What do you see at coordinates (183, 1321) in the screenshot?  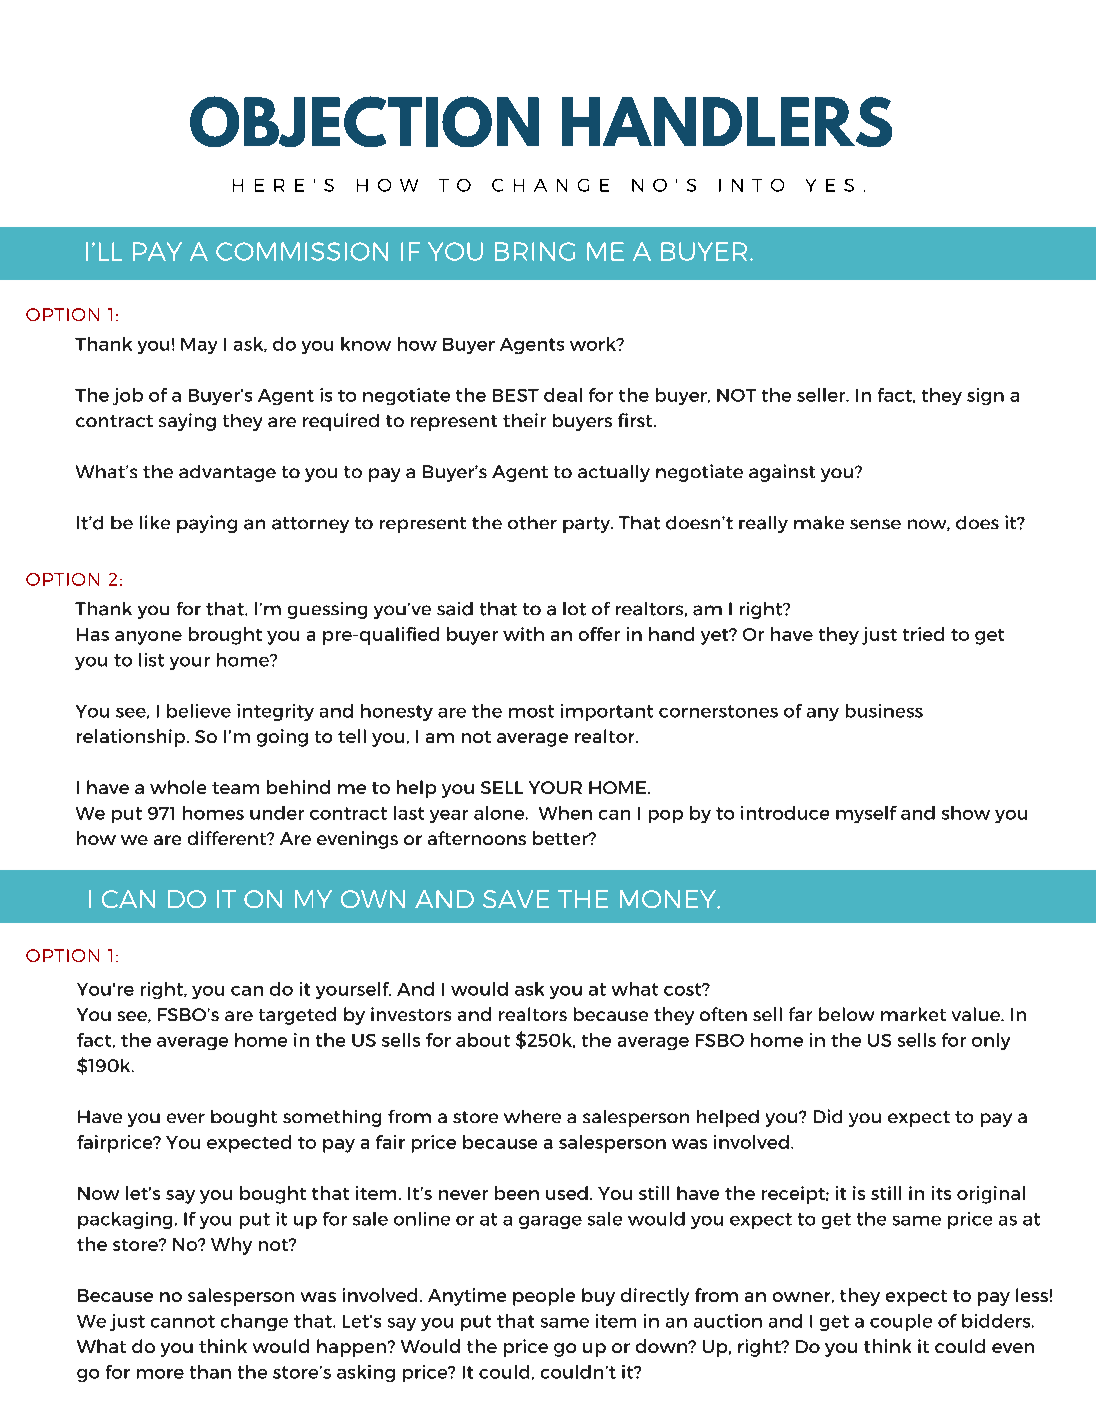 I see `cannot` at bounding box center [183, 1321].
